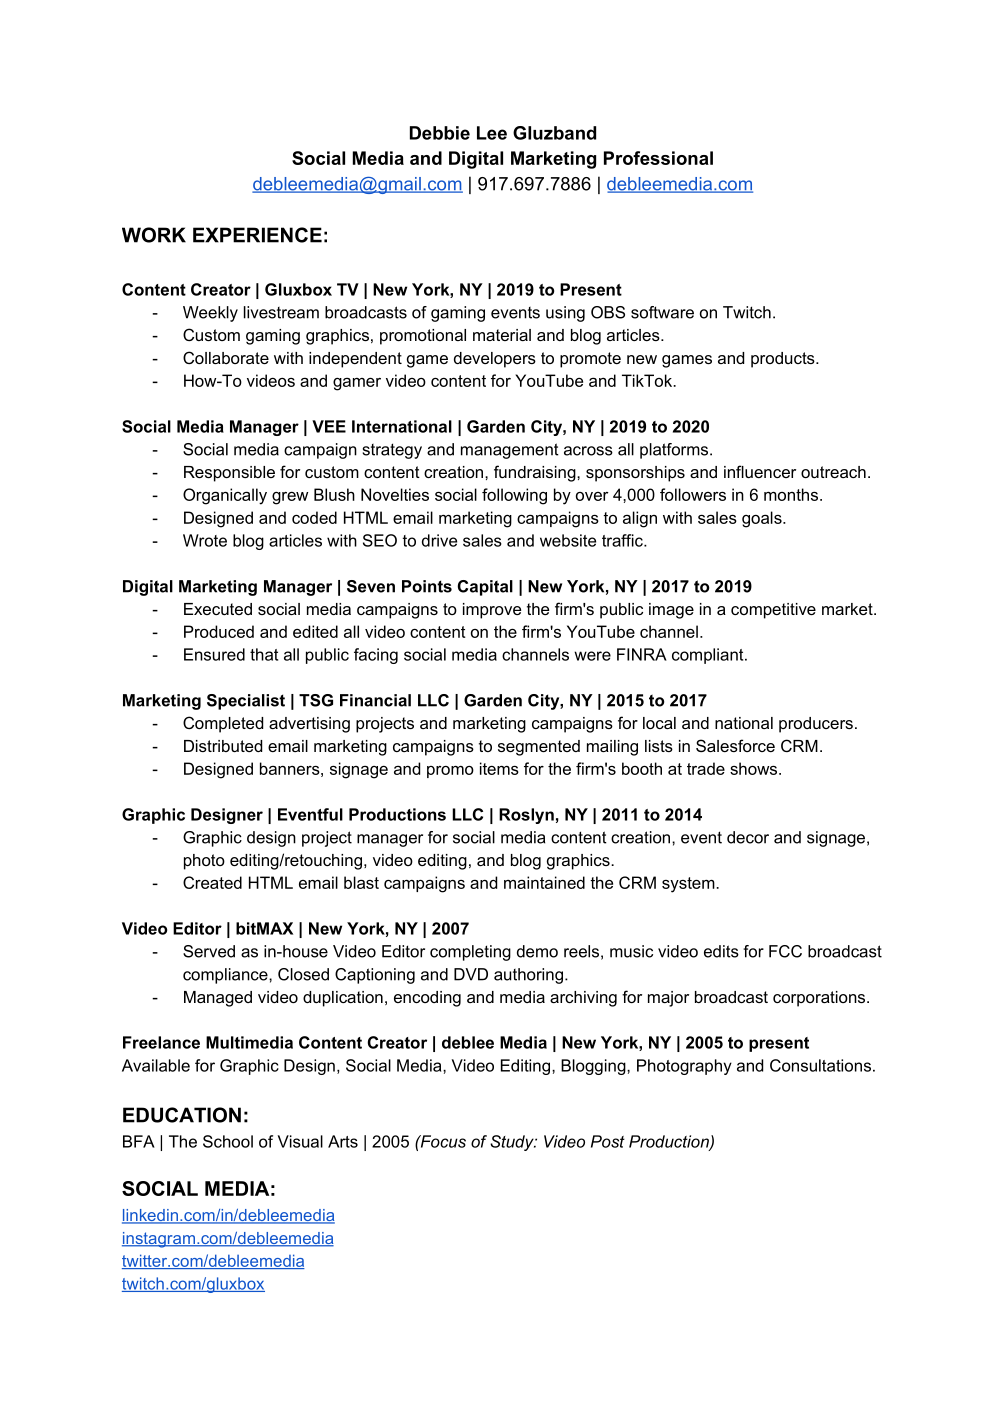 The height and width of the image is (1424, 1007). What do you see at coordinates (440, 133) in the image?
I see `Debbie` at bounding box center [440, 133].
